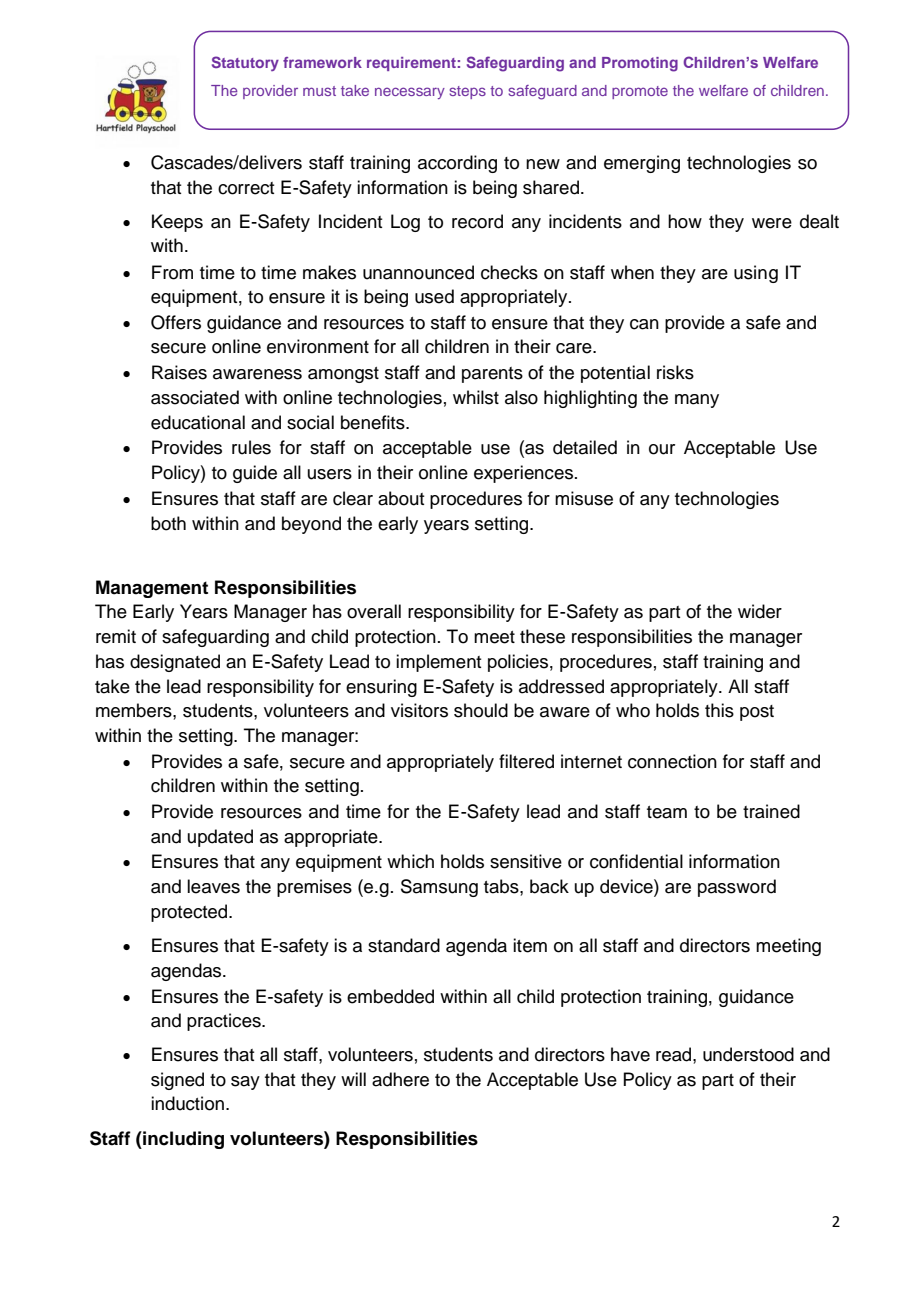  Describe the element at coordinates (198, 422) in the document. I see `educational` at that location.
